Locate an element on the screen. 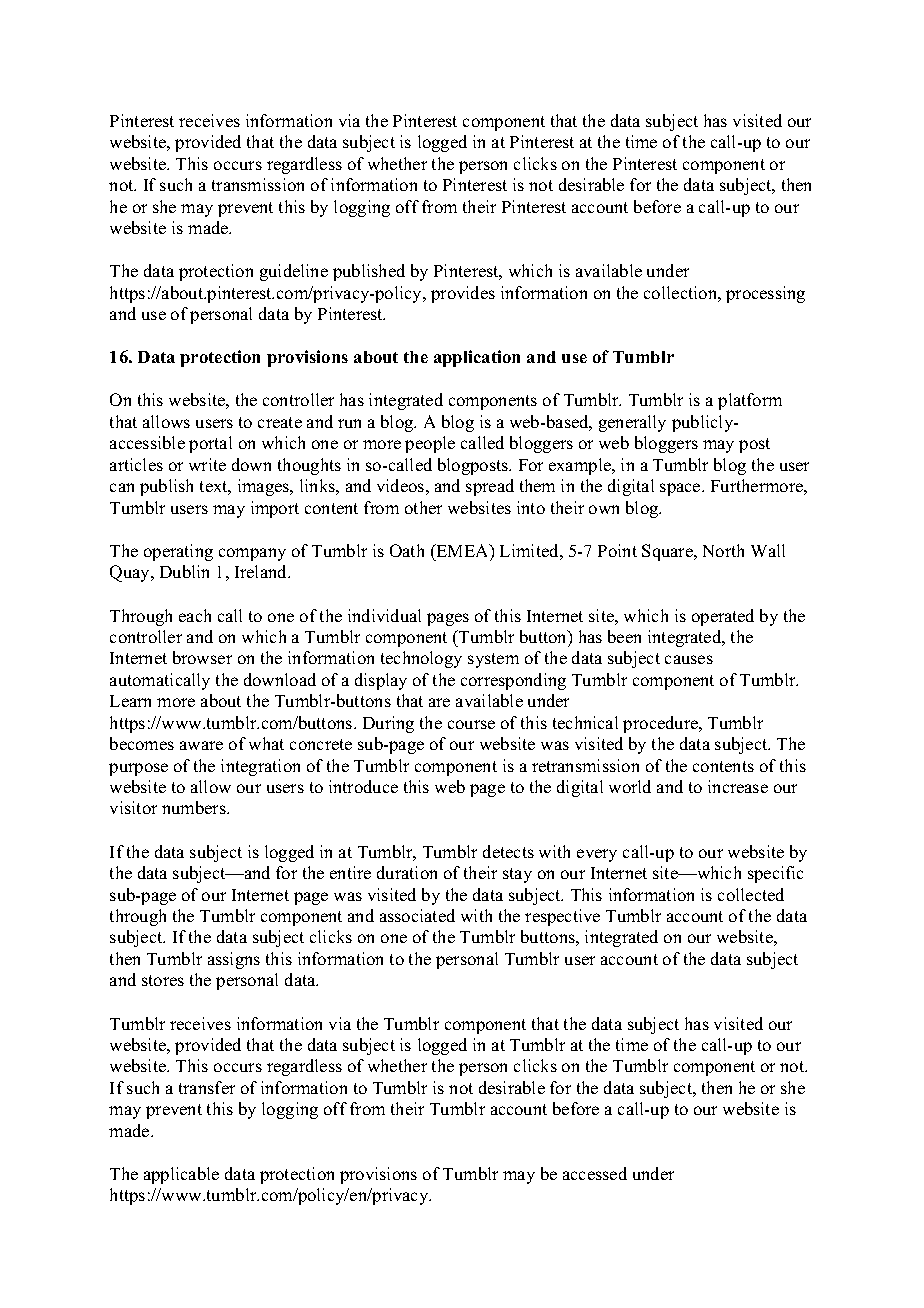 This screenshot has height=1308, width=924. guideline is located at coordinates (294, 272).
